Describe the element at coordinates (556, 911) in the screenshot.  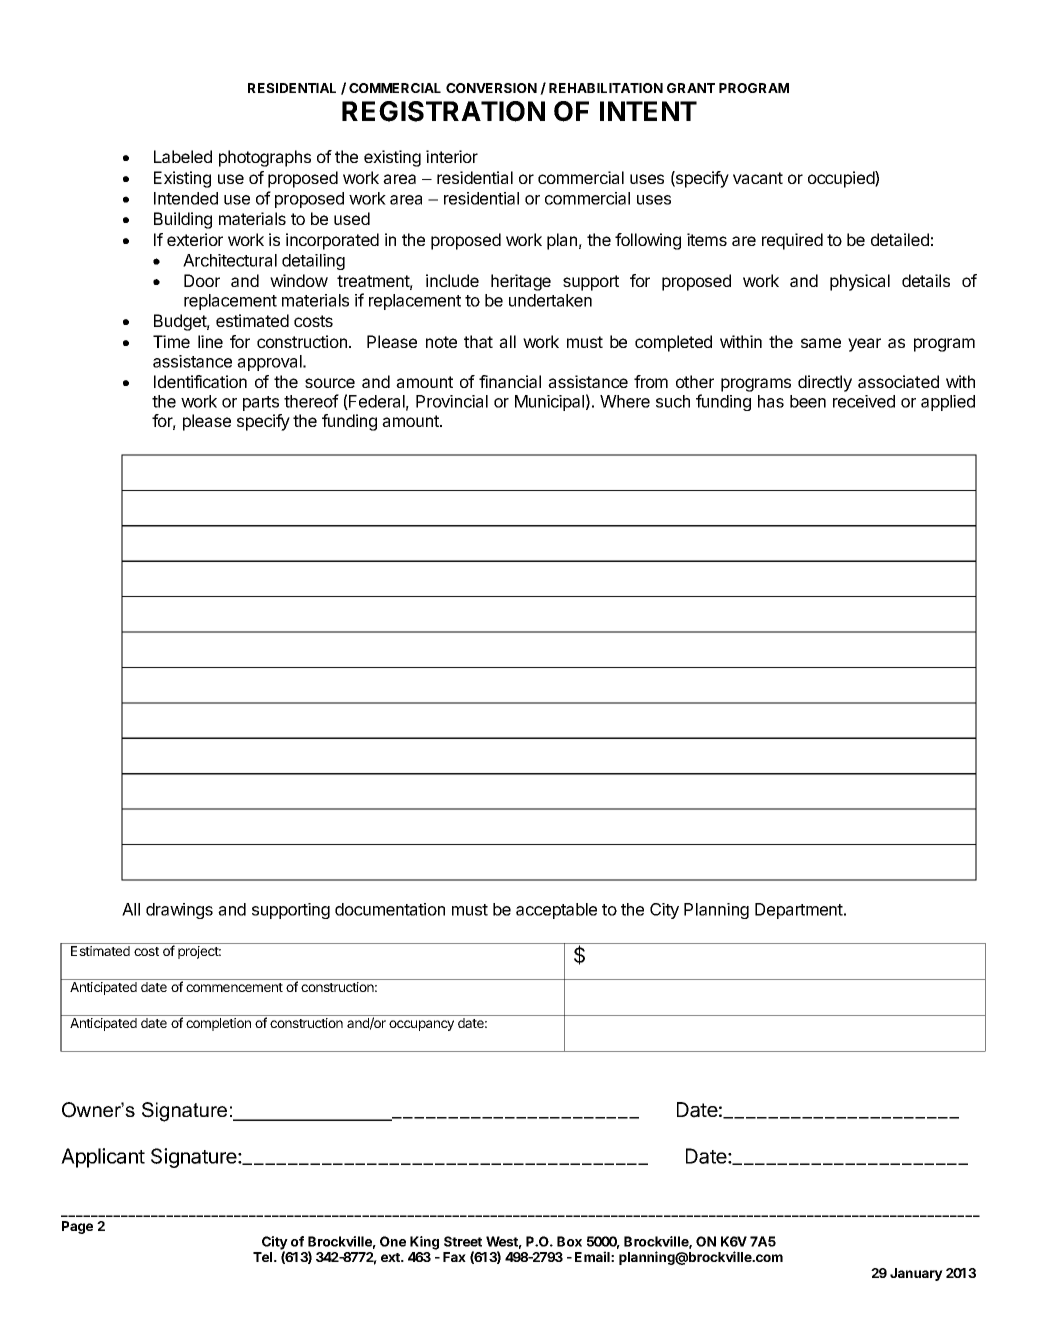
I see `acceptable` at that location.
